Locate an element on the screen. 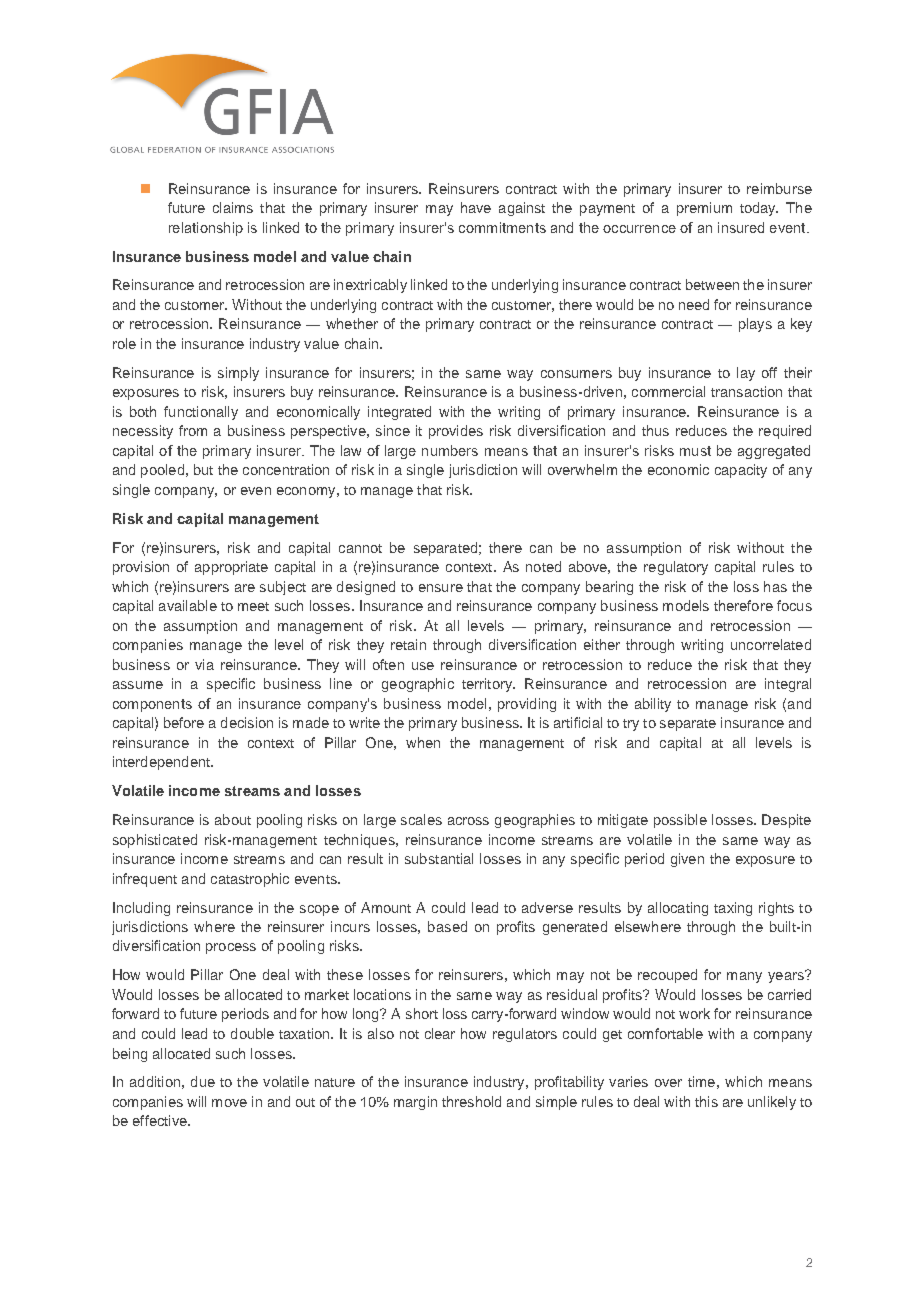 This screenshot has height=1308, width=924. relationship is located at coordinates (206, 229).
